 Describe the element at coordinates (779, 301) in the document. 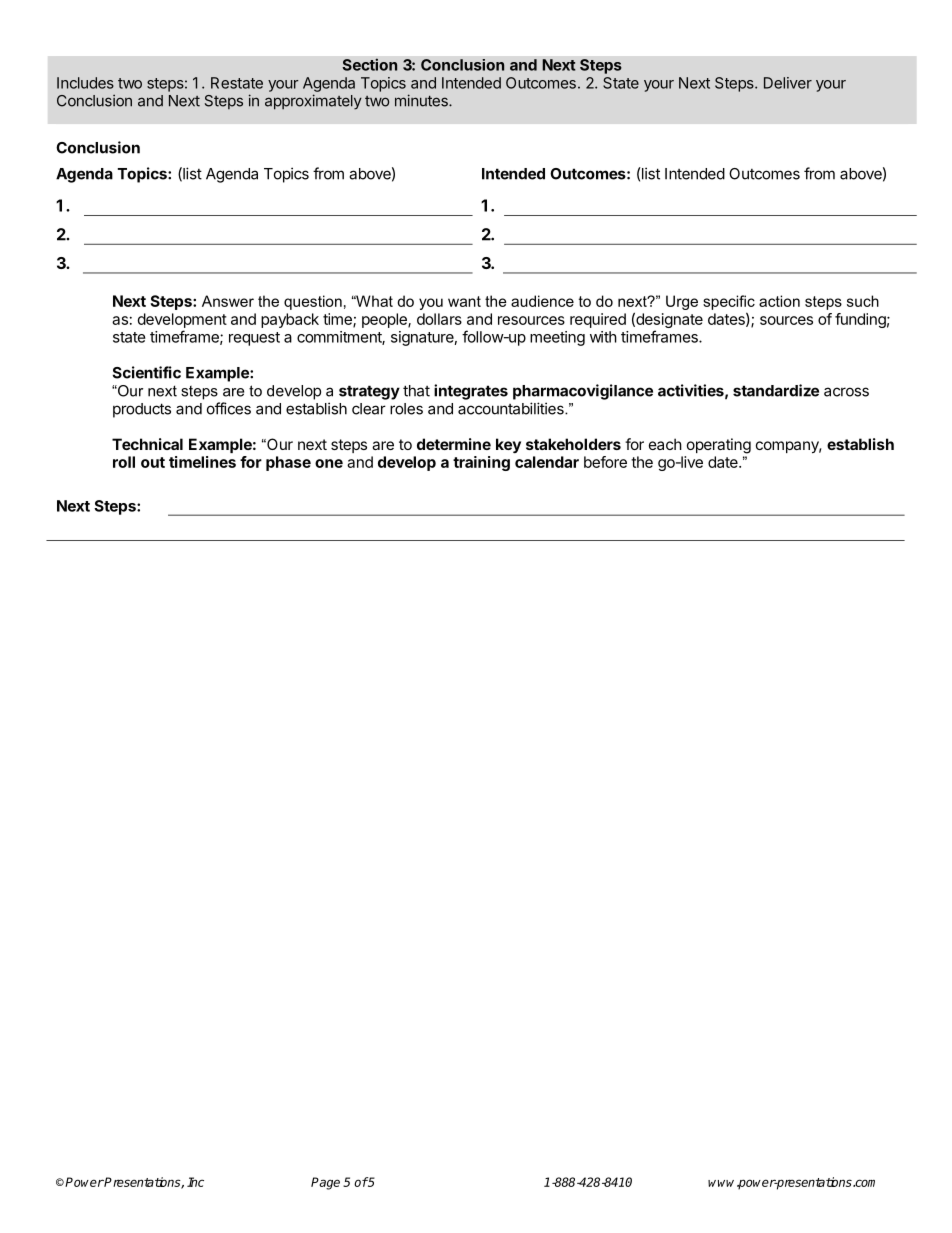

I see `action` at that location.
